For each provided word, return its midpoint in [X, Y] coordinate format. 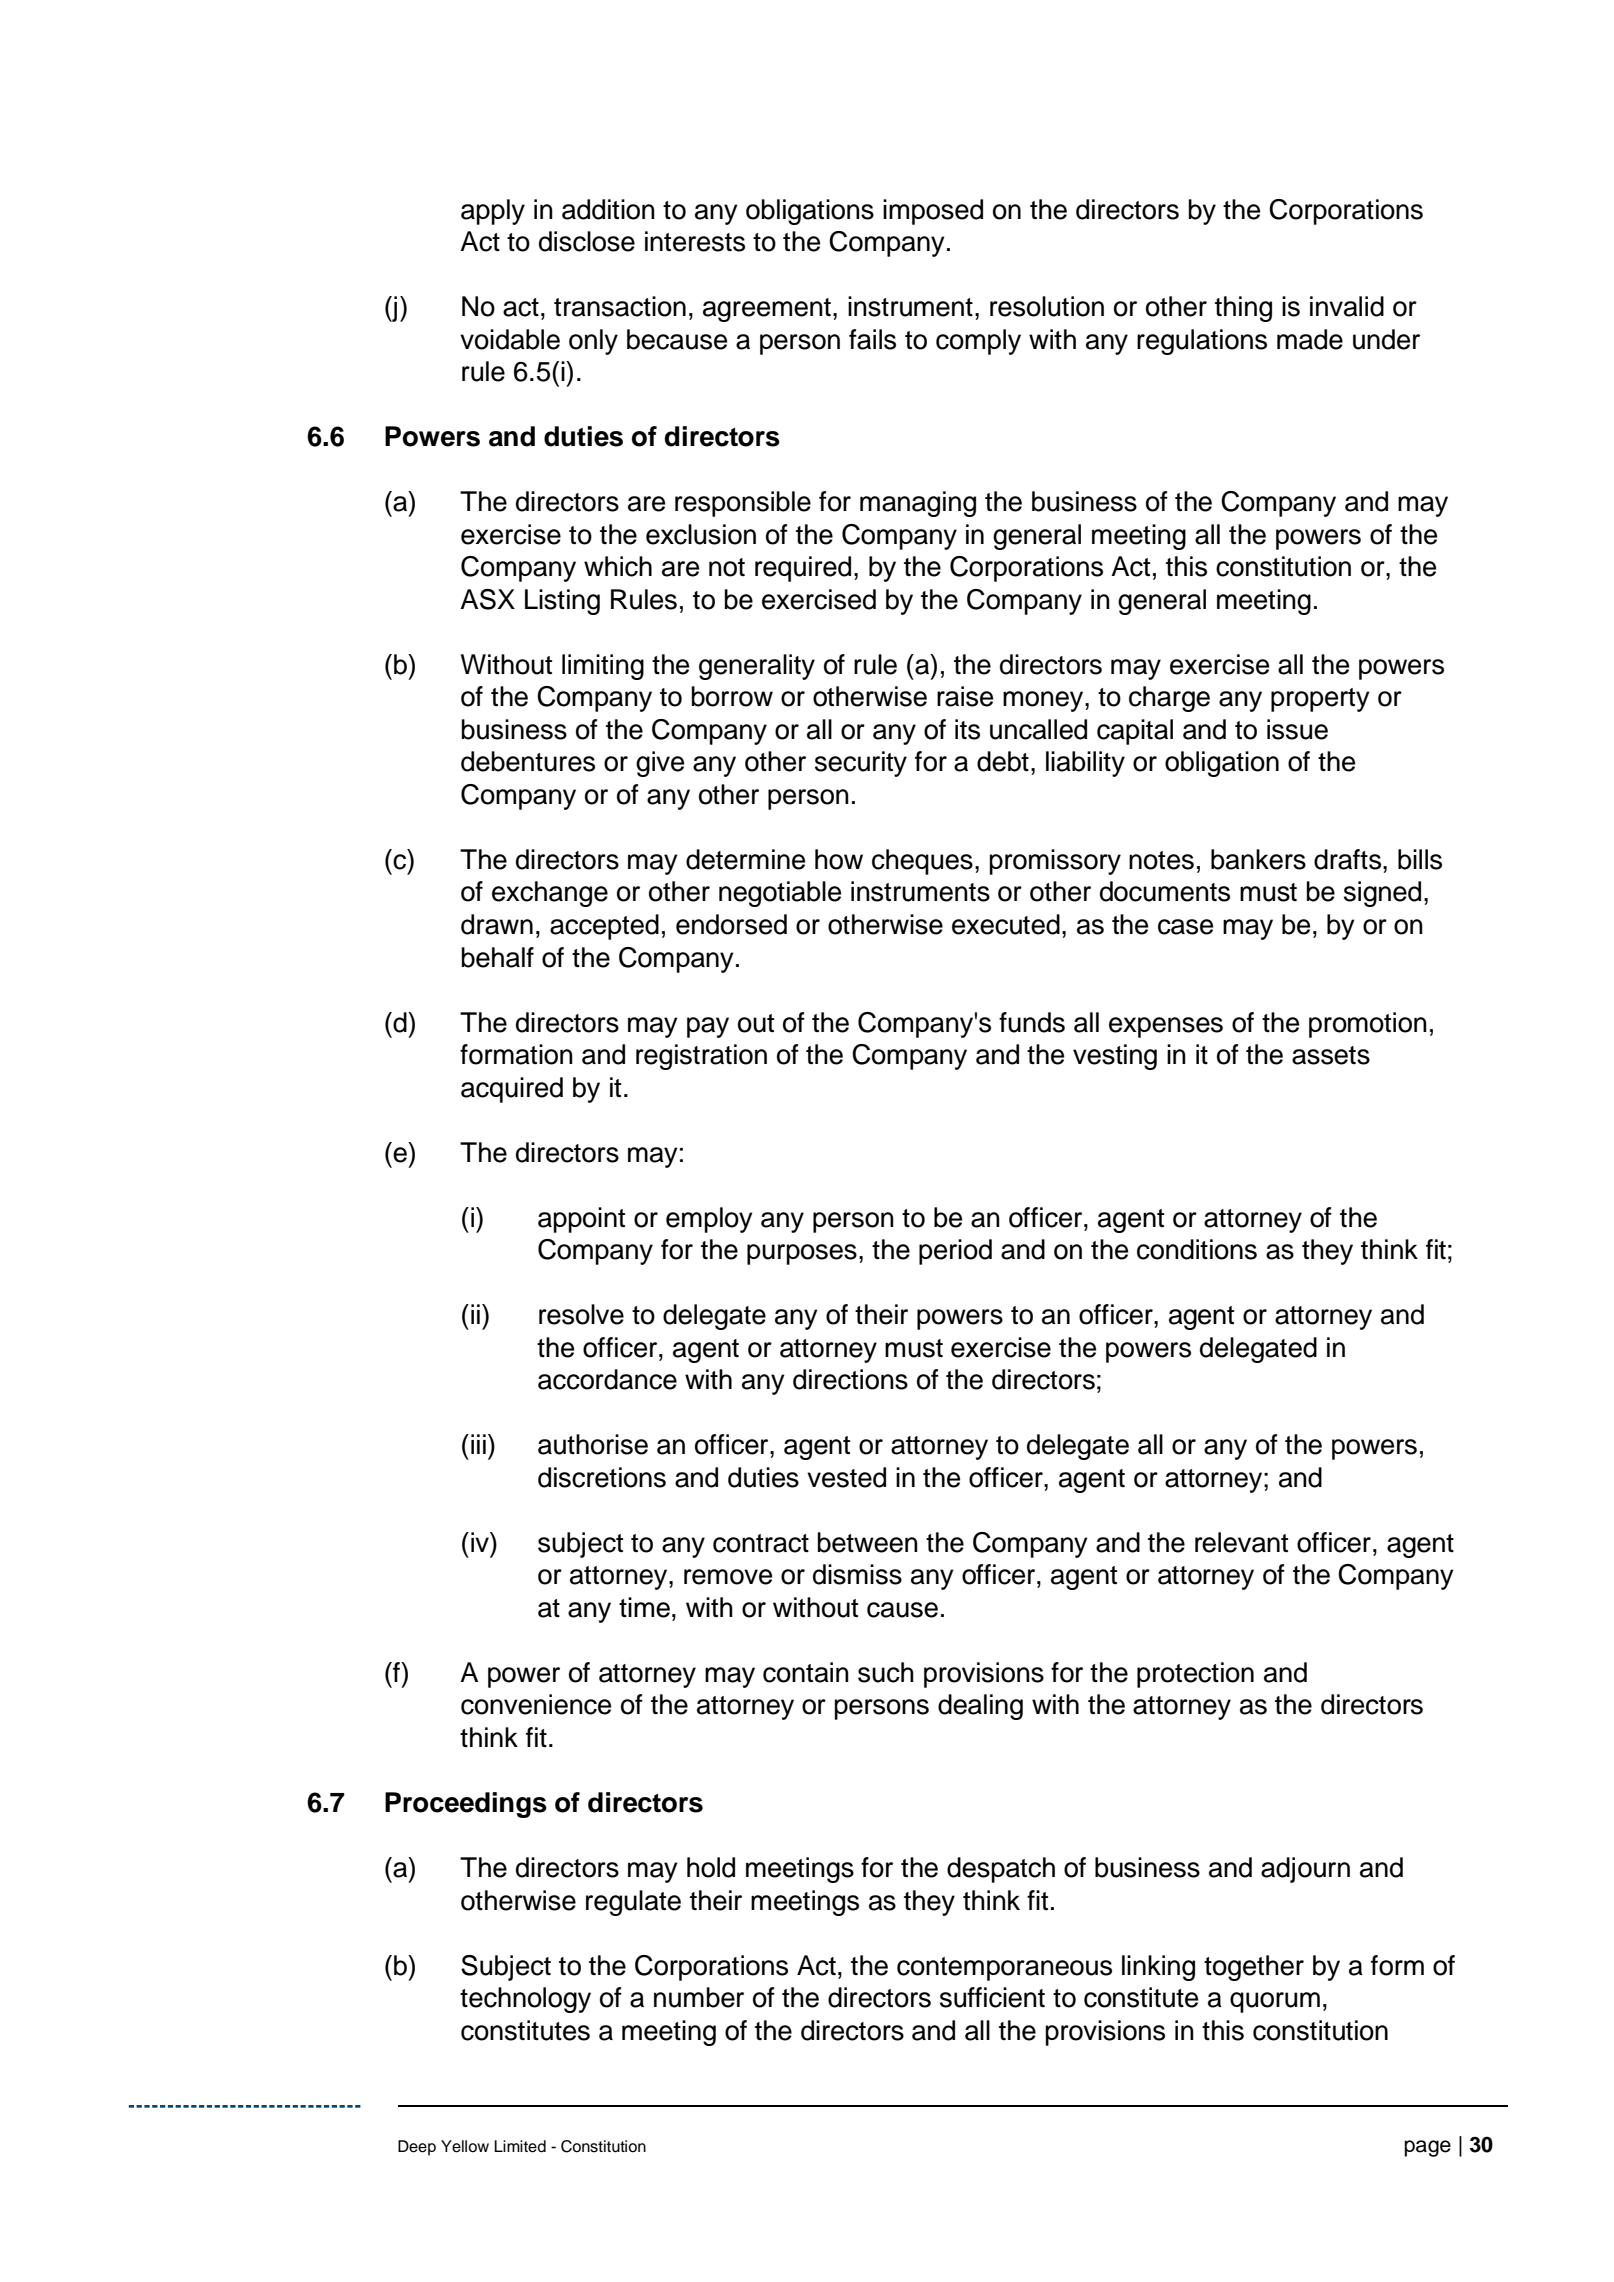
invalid [1347, 306]
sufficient [992, 1997]
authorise [593, 1444]
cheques [922, 862]
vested [846, 1477]
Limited [520, 2146]
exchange [550, 894]
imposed [933, 212]
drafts [1349, 859]
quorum [1275, 2002]
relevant [1241, 1542]
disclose [587, 241]
